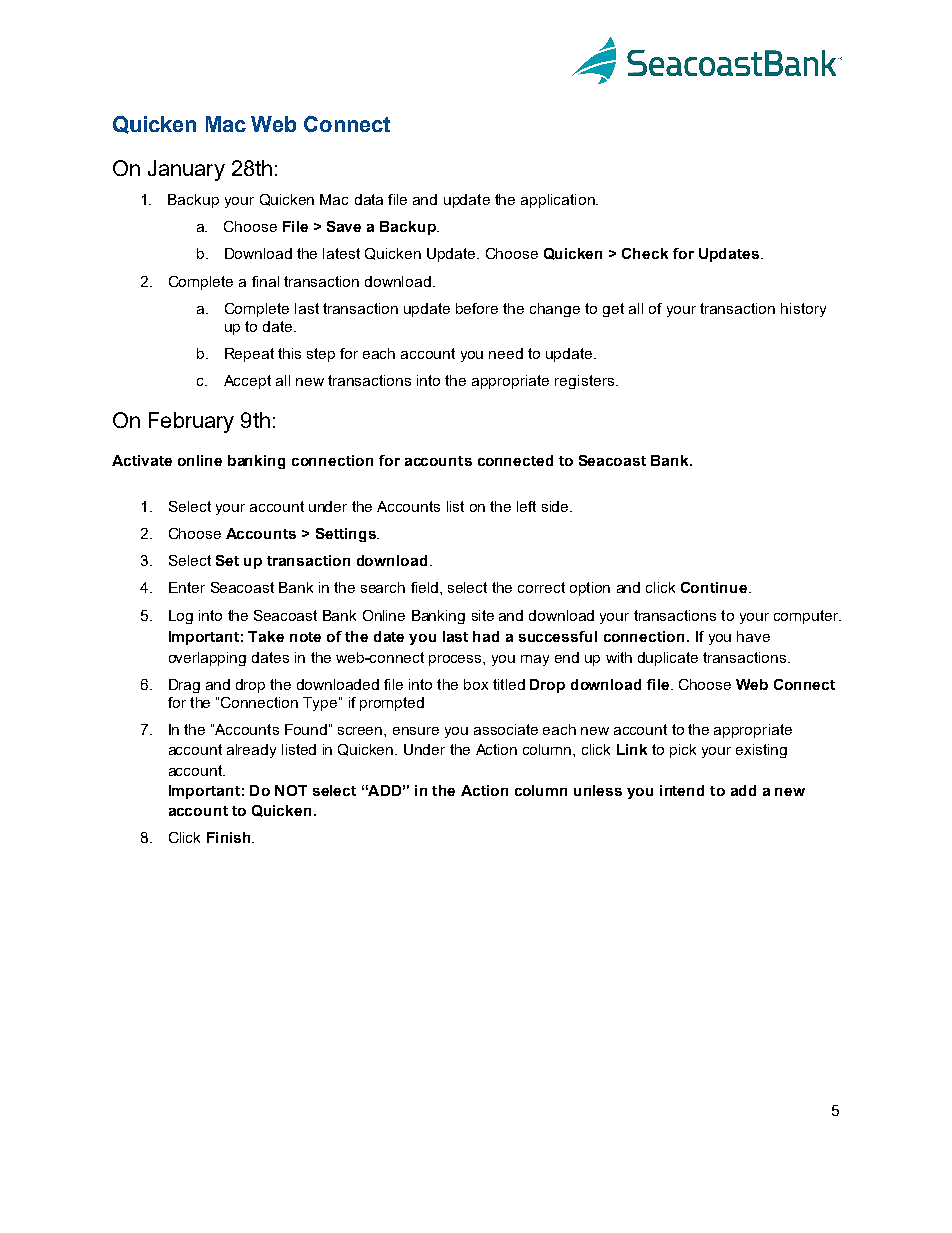 The height and width of the screenshot is (1233, 952). Describe the element at coordinates (230, 837) in the screenshot. I see `Finish` at that location.
